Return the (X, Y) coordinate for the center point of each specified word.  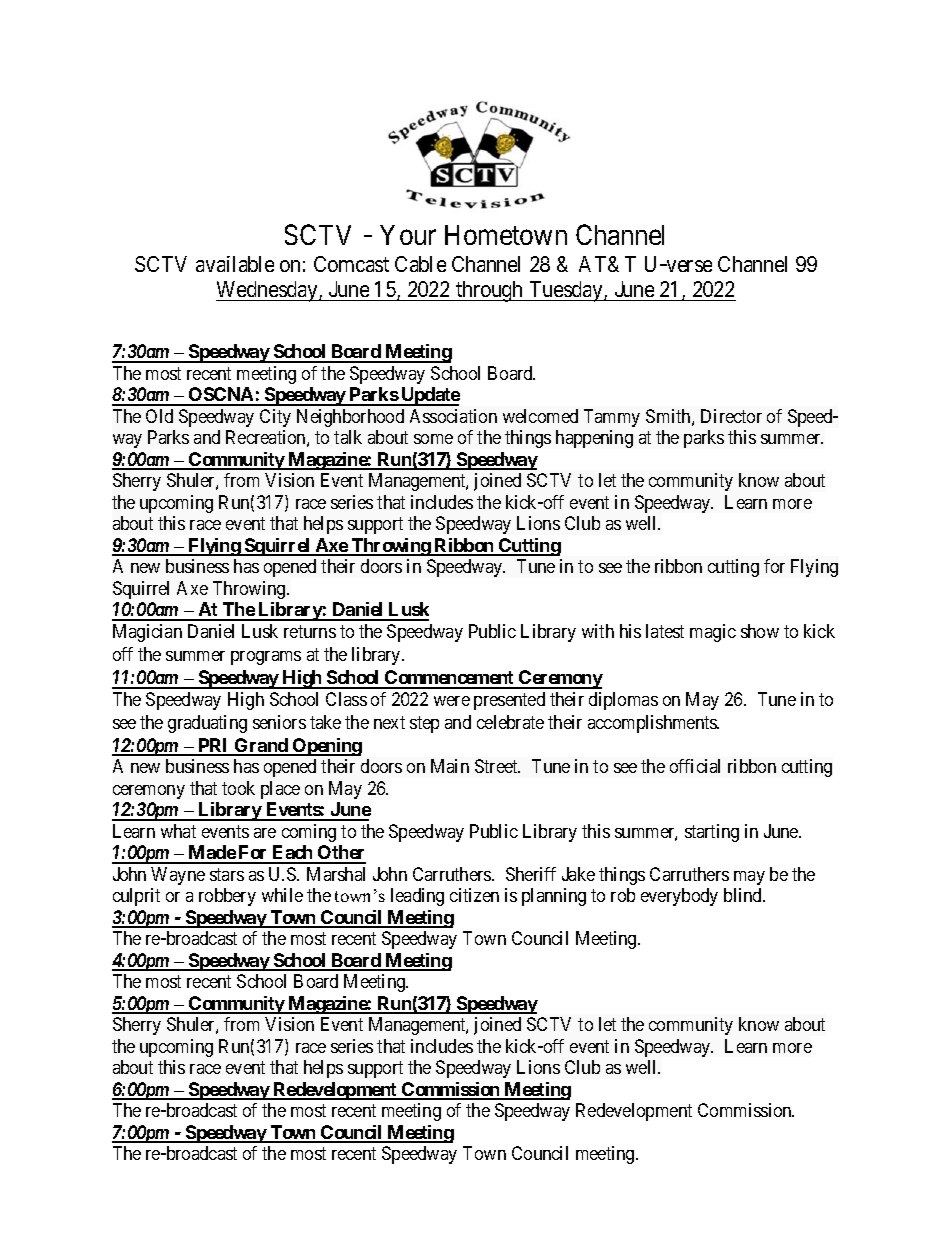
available (235, 264)
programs (266, 658)
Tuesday (566, 291)
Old (159, 416)
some (433, 439)
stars (227, 874)
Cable (420, 264)
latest (665, 631)
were (452, 701)
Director (731, 416)
